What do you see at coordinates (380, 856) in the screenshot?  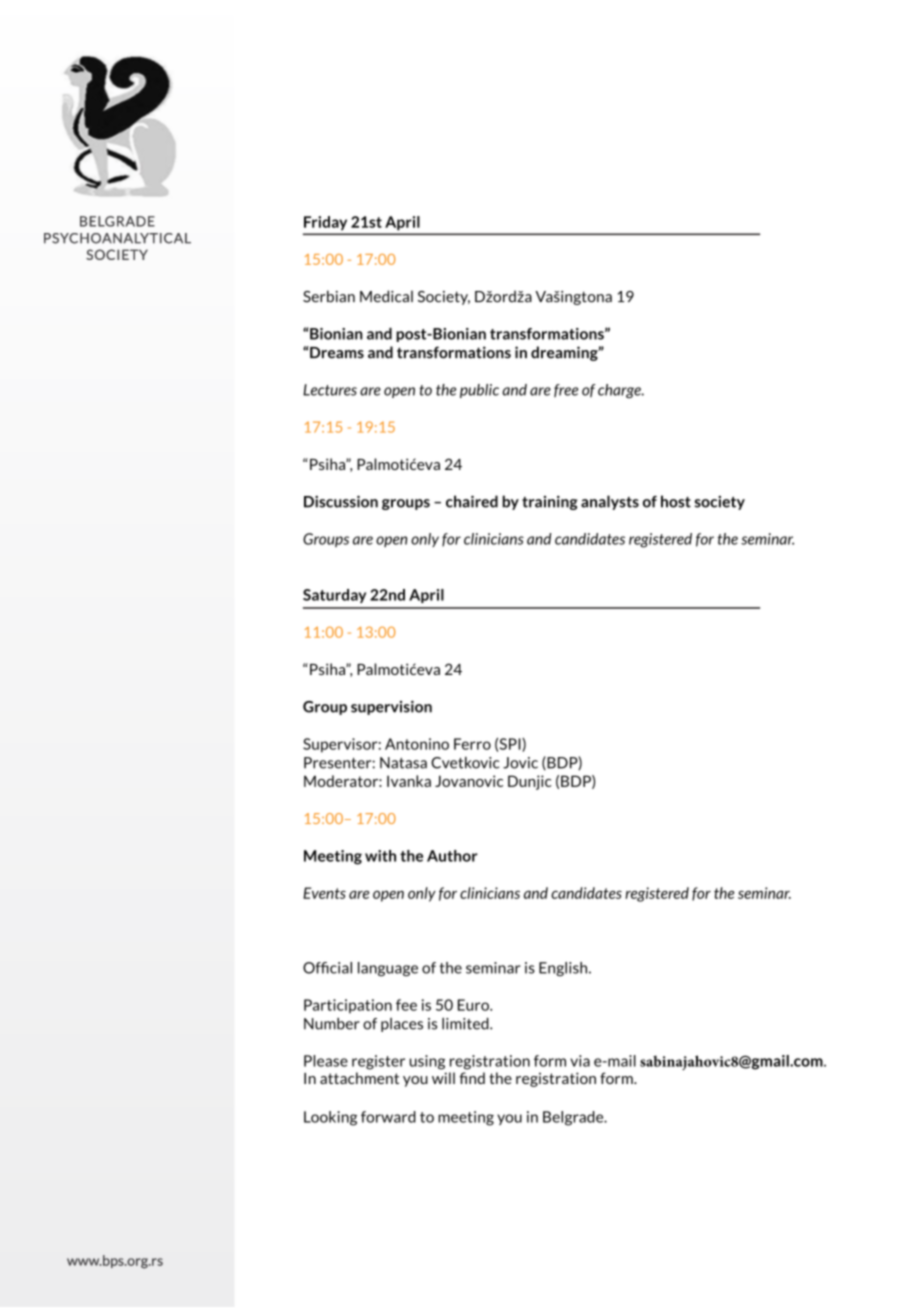 I see `with` at bounding box center [380, 856].
